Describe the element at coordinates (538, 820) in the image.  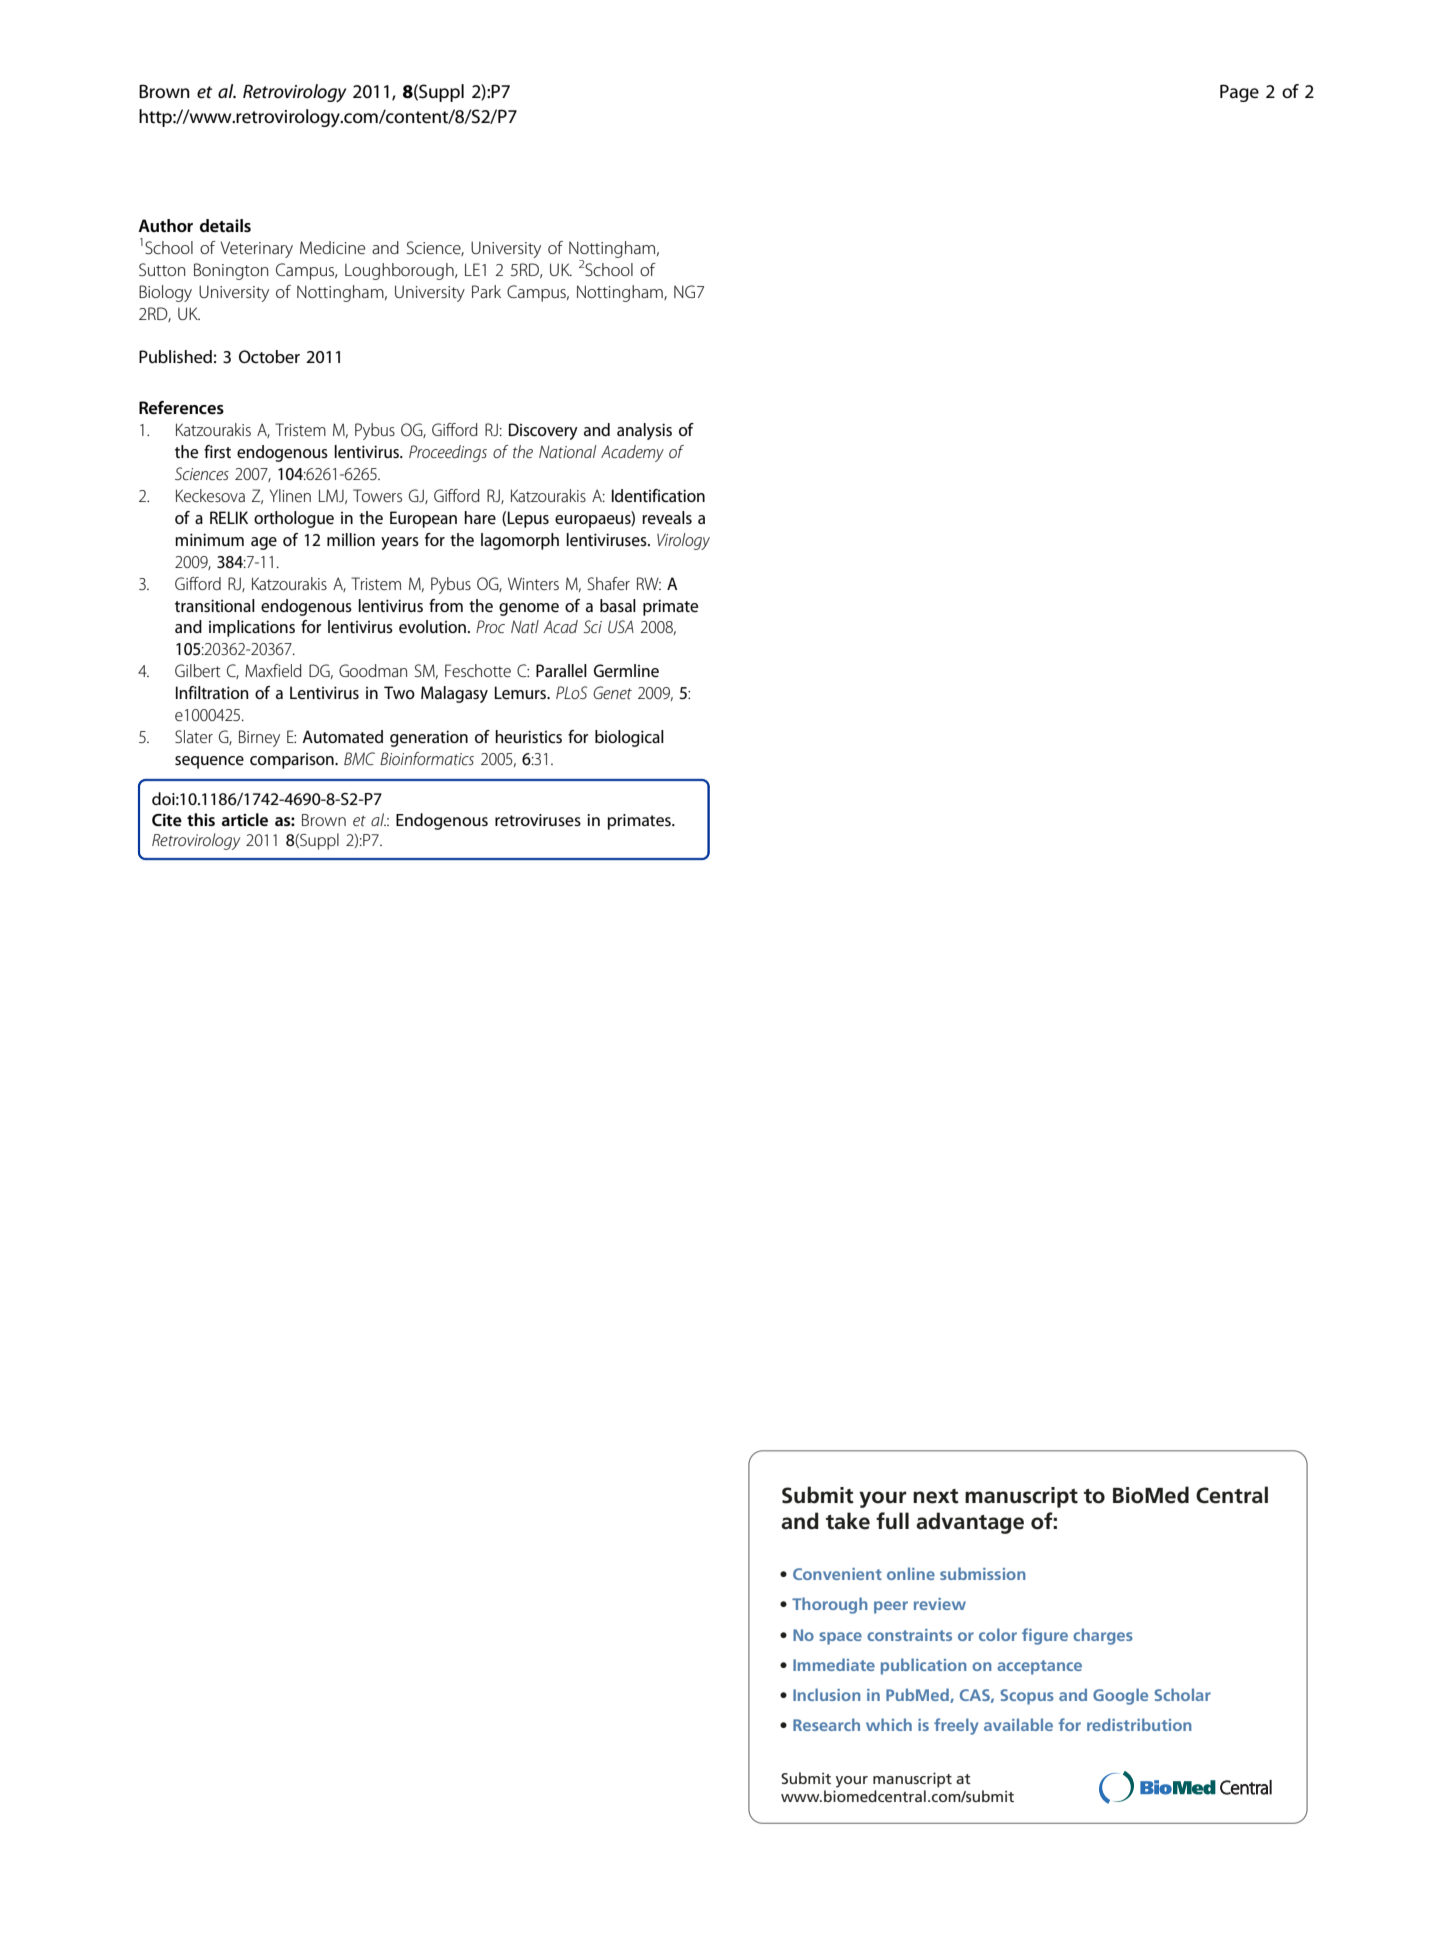
I see `retroviruses` at that location.
